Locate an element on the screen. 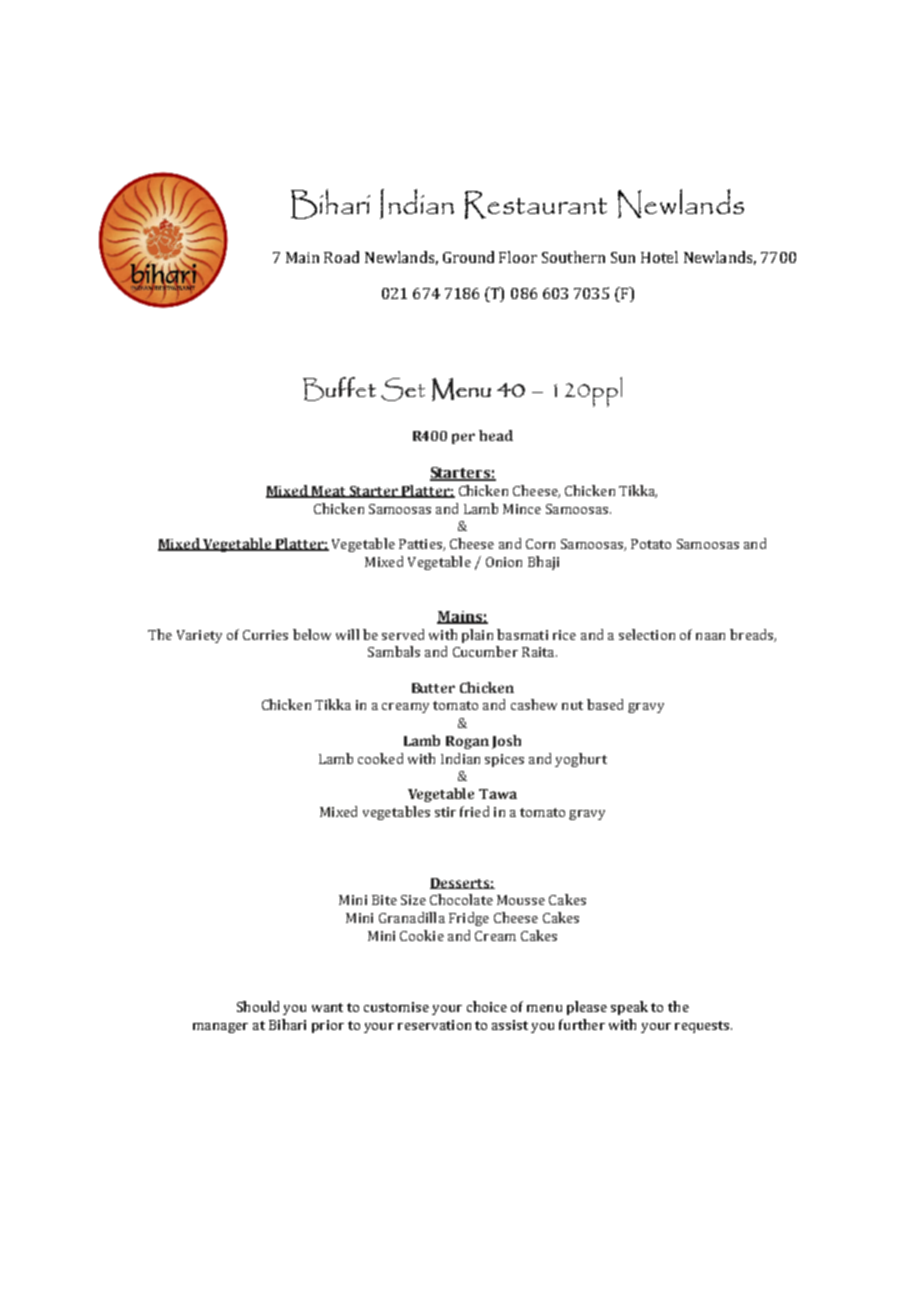 This screenshot has height=1308, width=924. Hotel is located at coordinates (659, 257).
